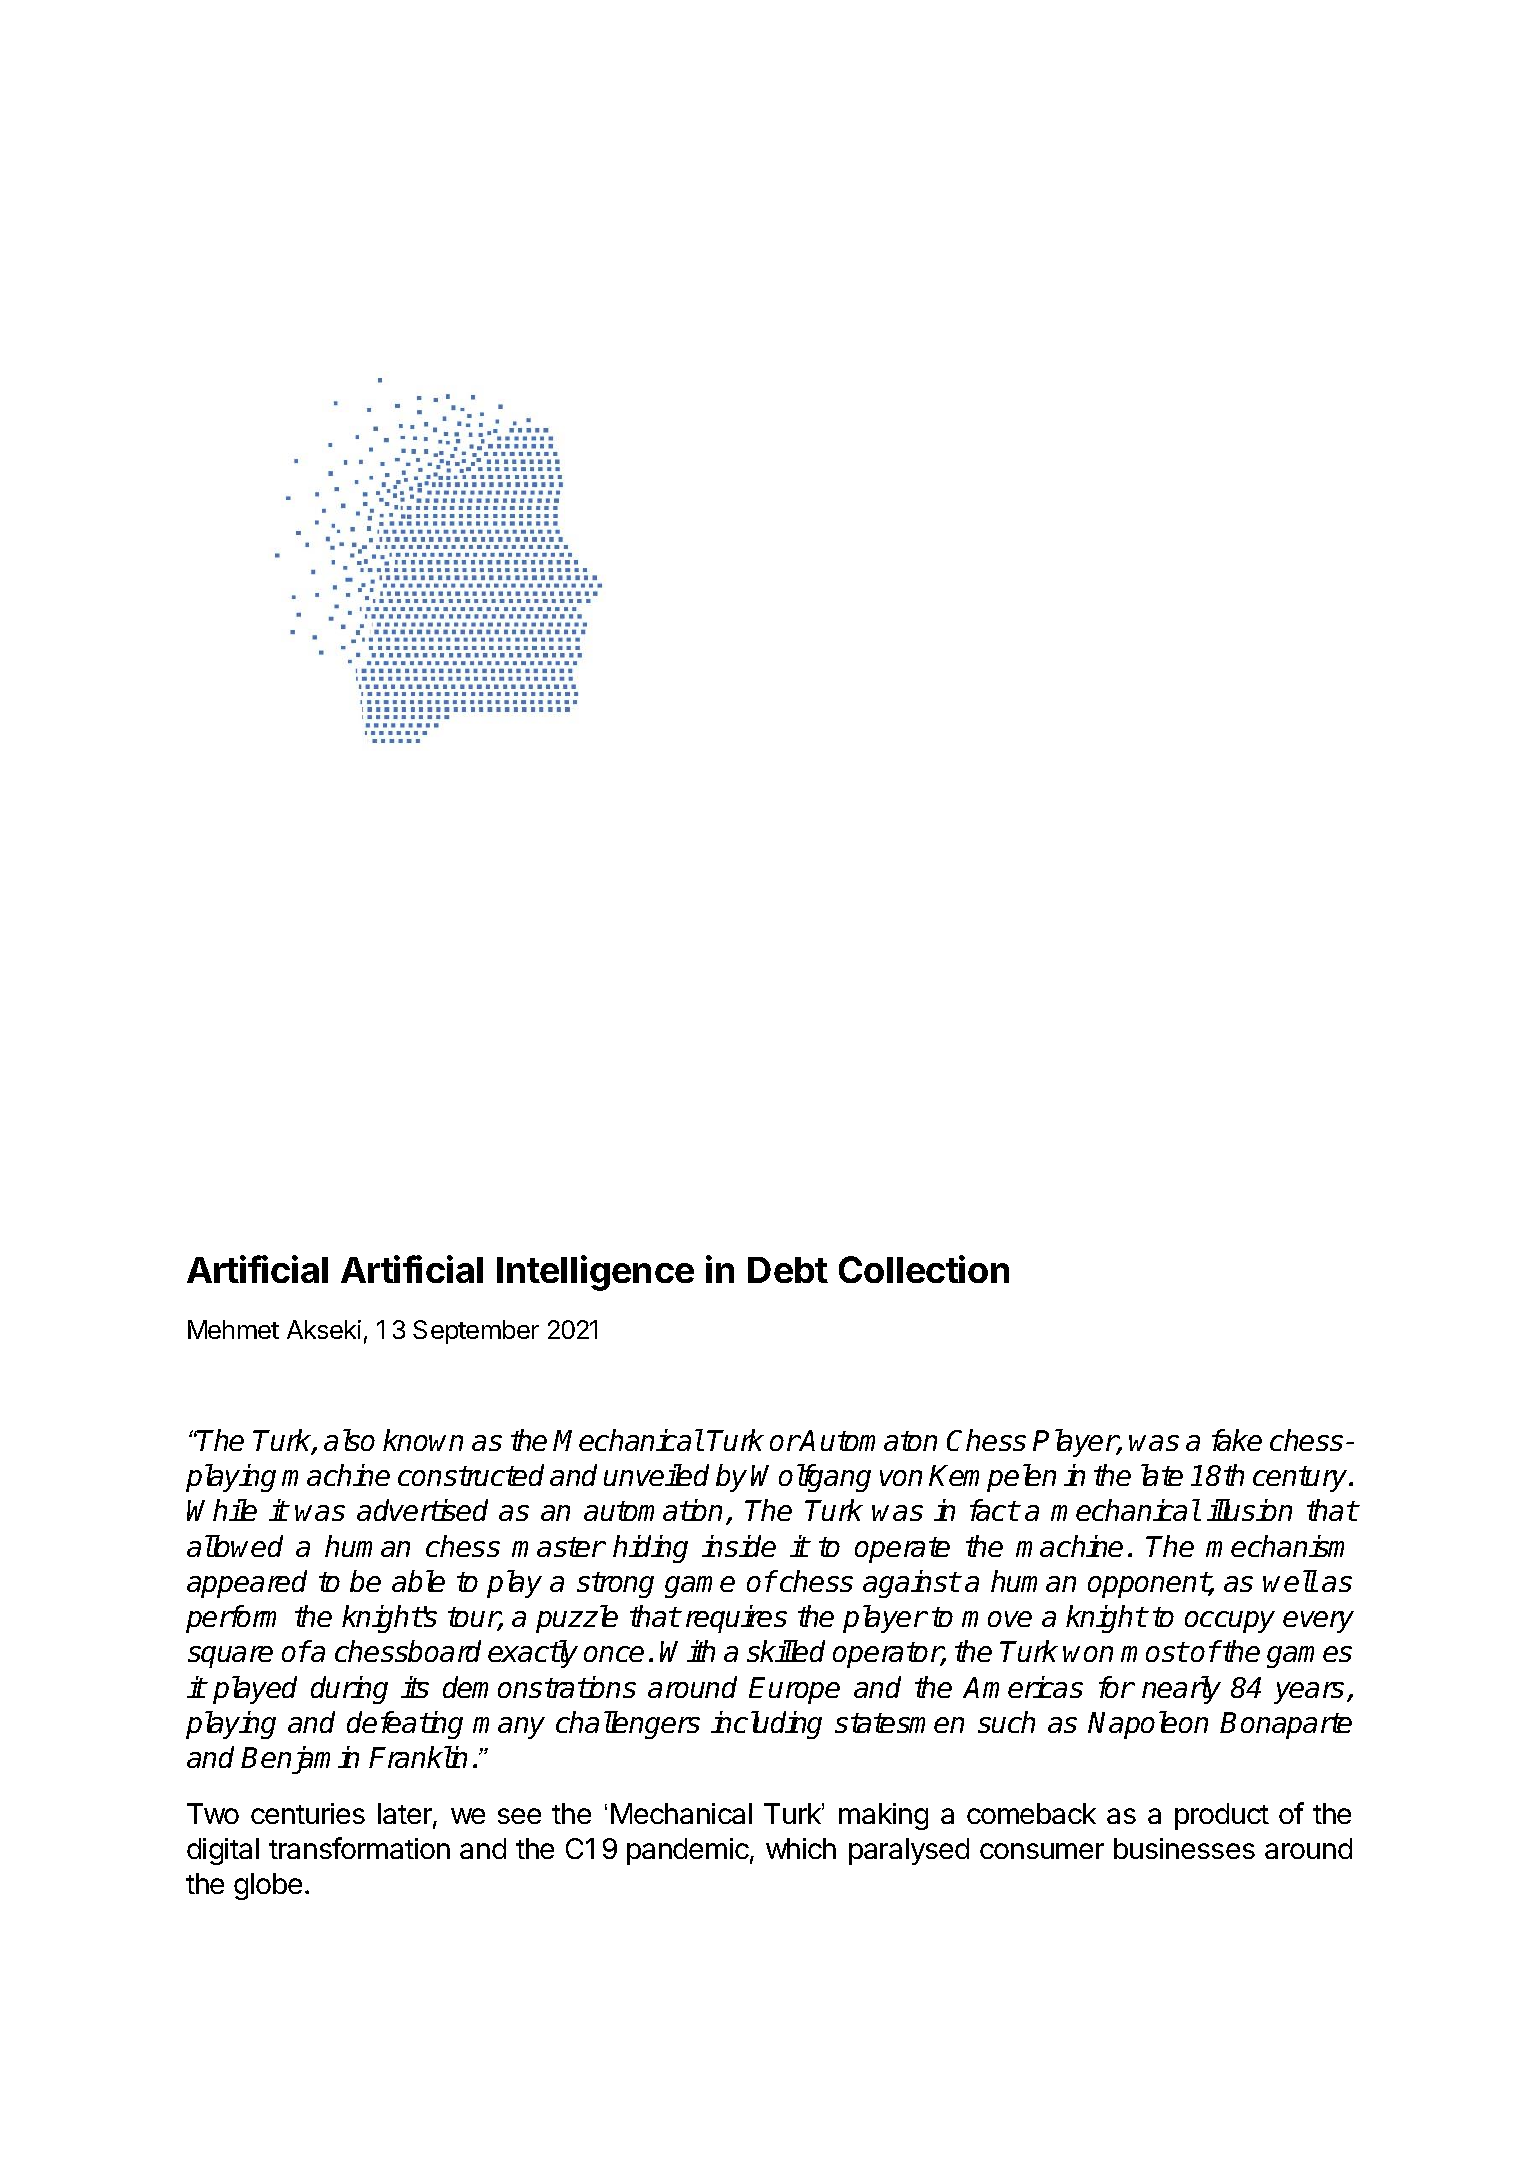 This document has width=1538, height=2175. What do you see at coordinates (1230, 1622) in the document?
I see `occupy` at bounding box center [1230, 1622].
